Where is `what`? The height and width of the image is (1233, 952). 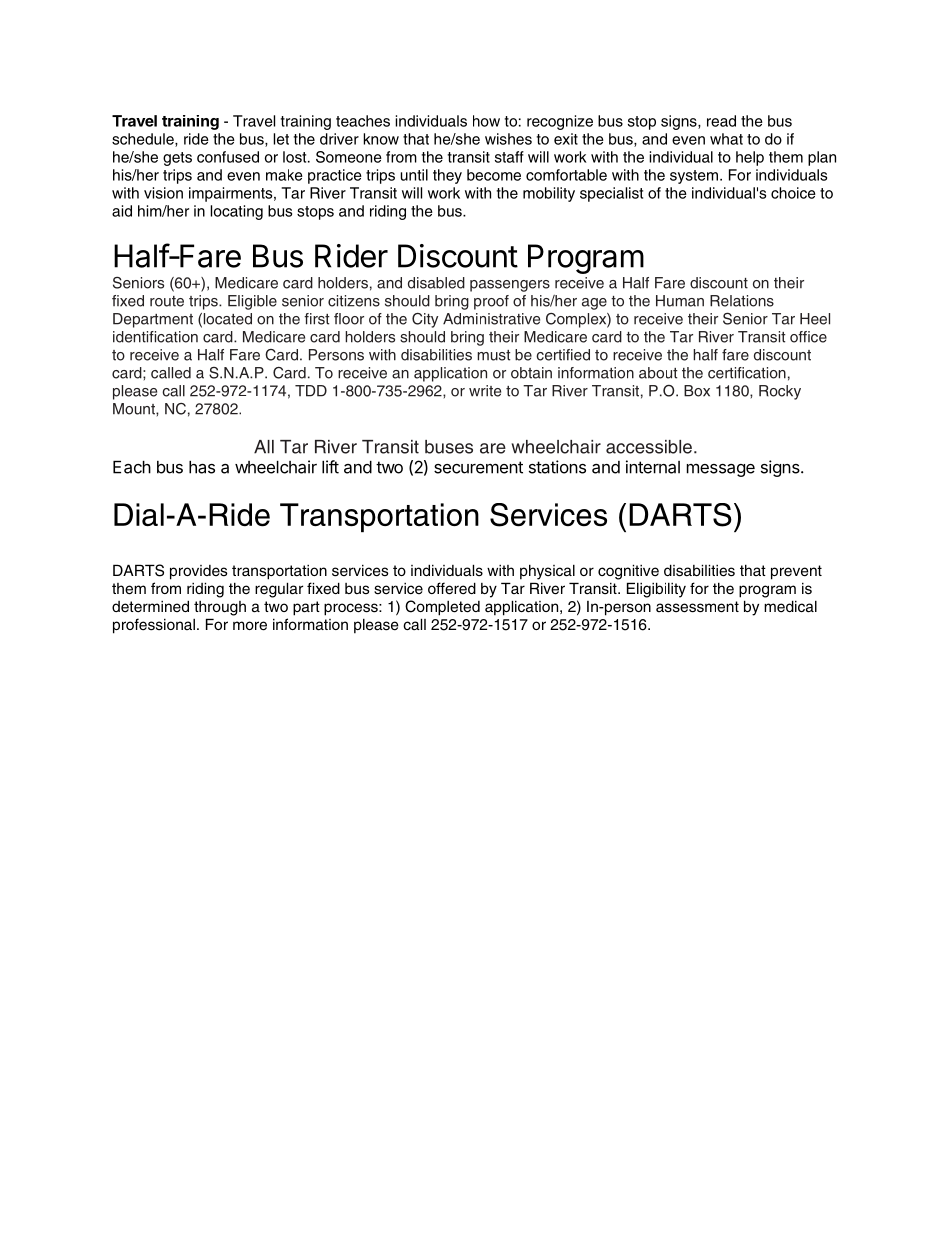 what is located at coordinates (726, 139).
